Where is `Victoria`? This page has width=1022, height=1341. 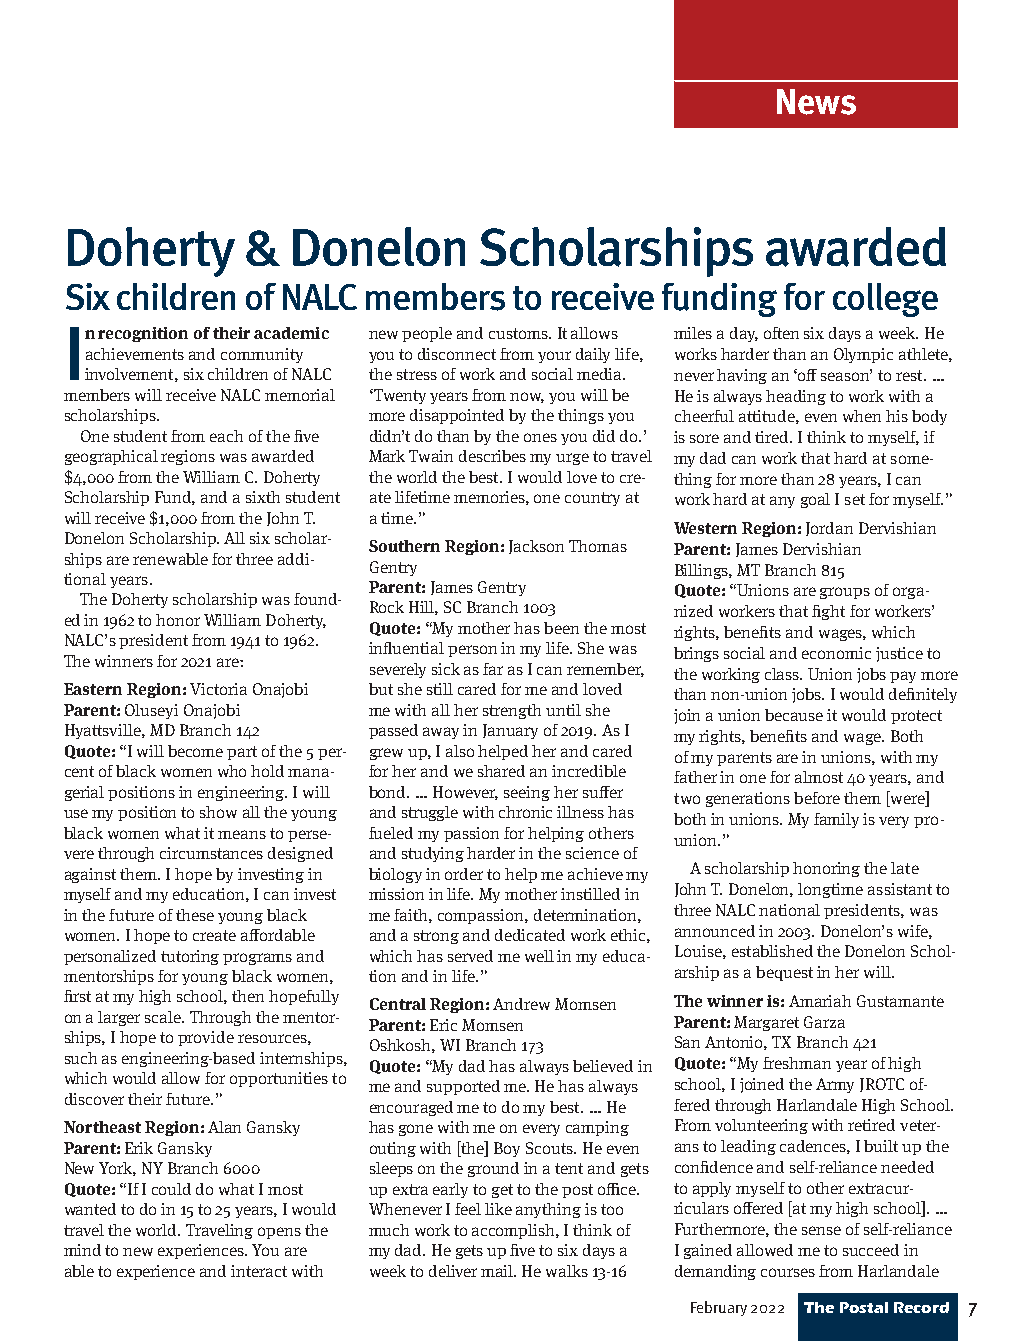
Victoria is located at coordinates (218, 689).
